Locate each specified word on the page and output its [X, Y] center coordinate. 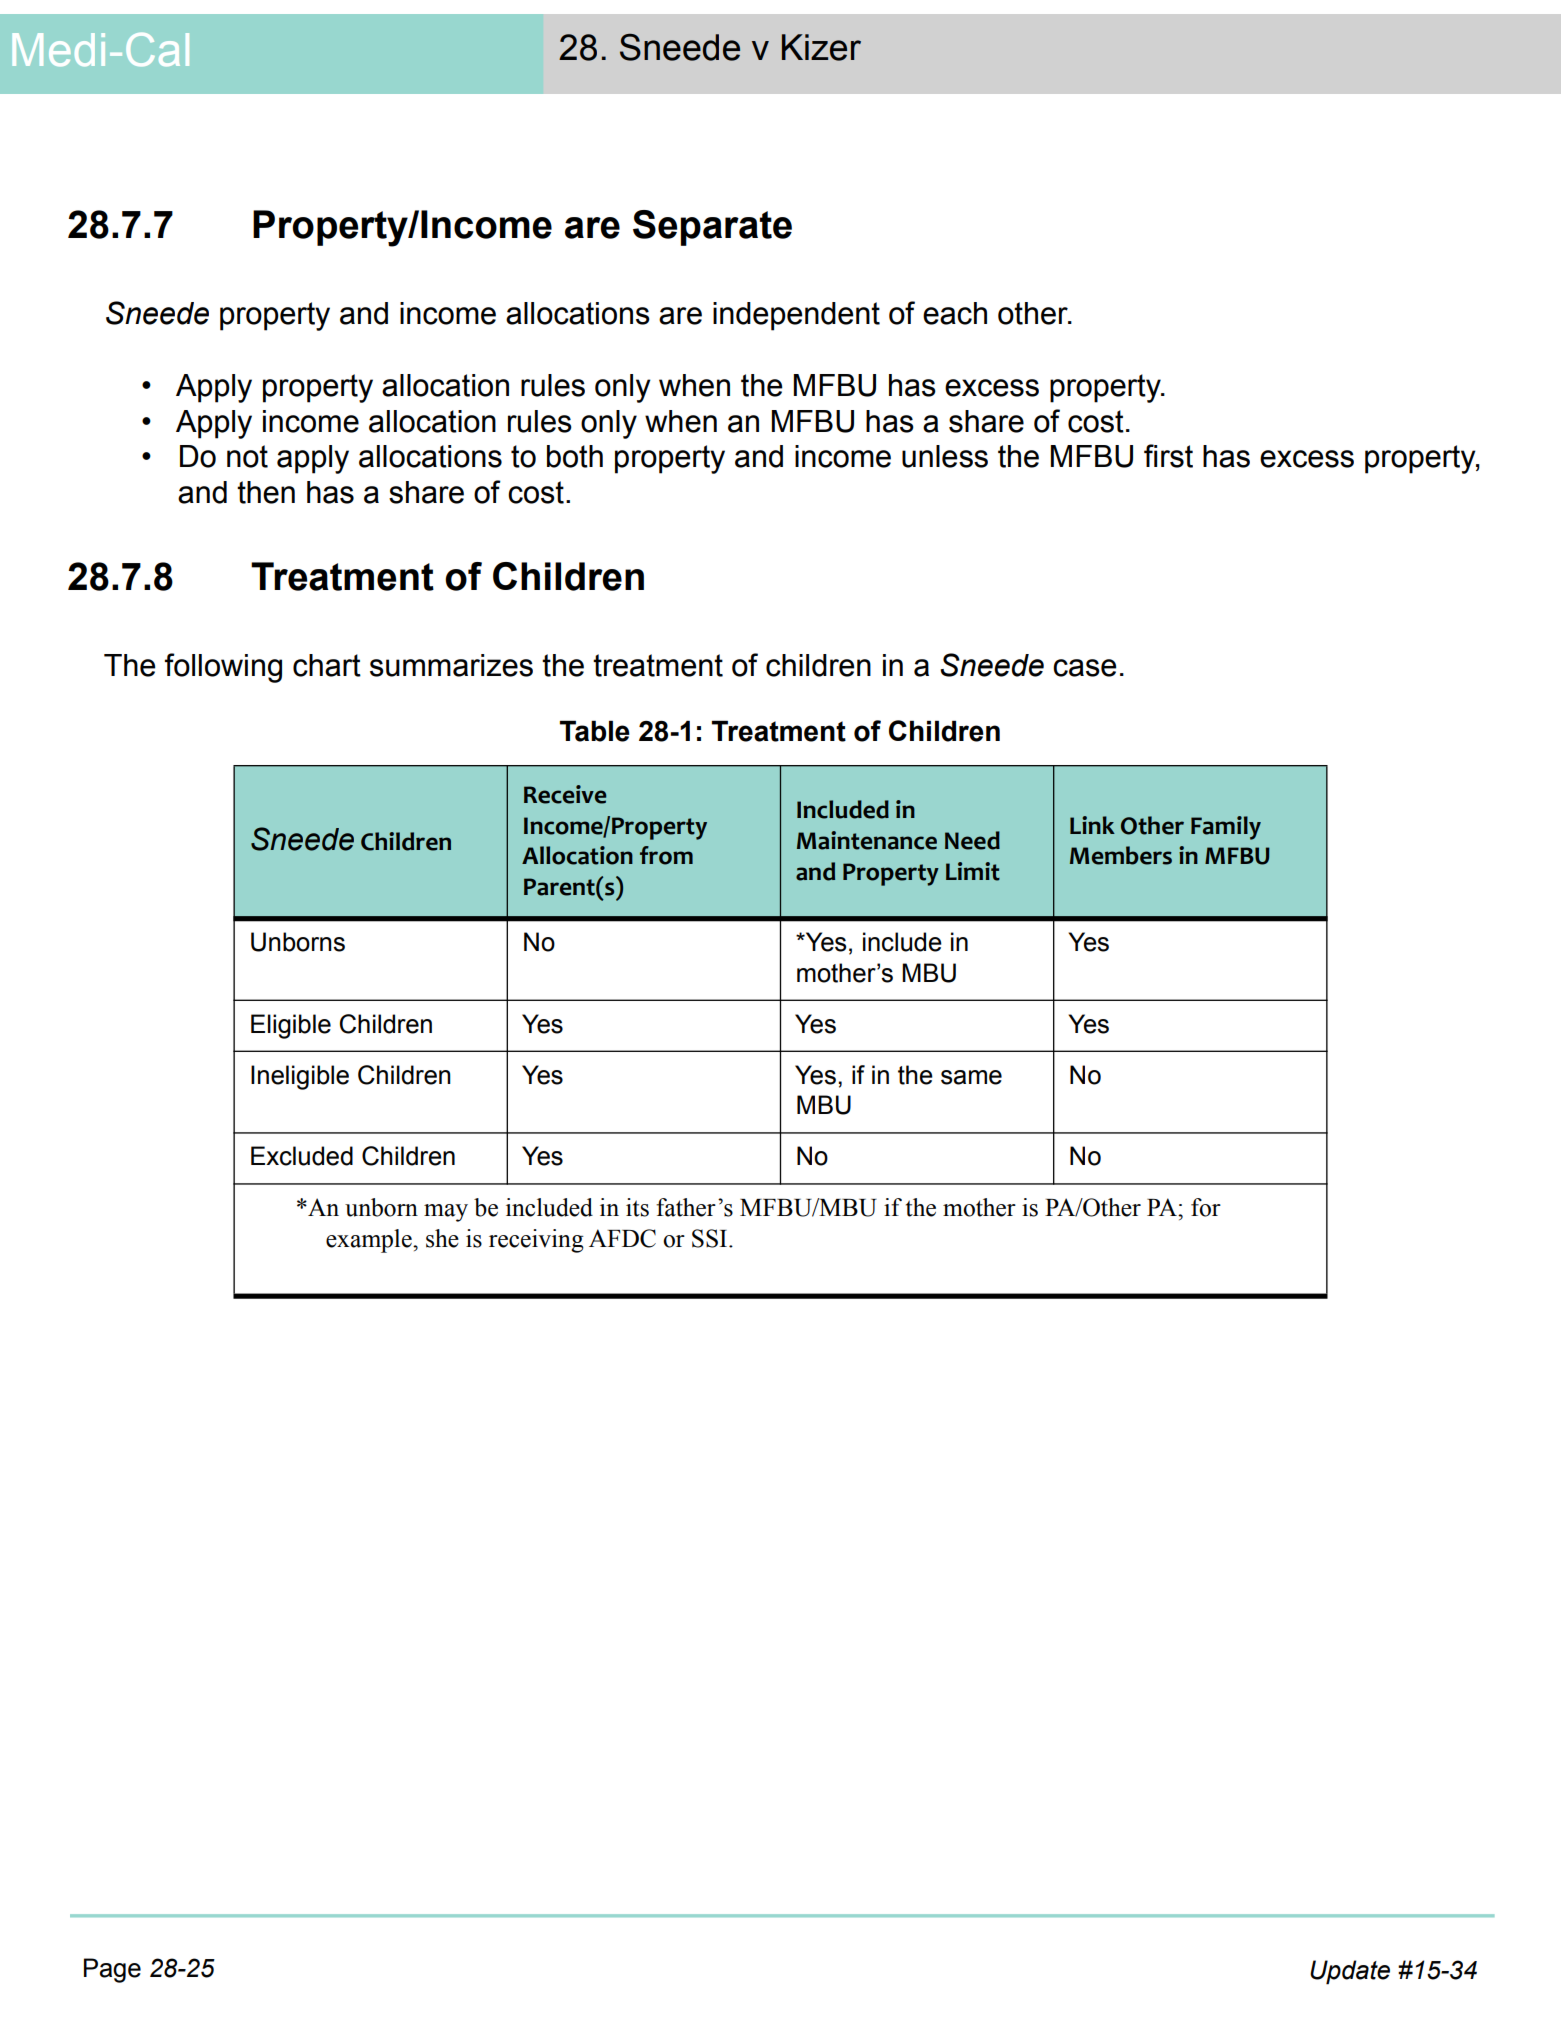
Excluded [302, 1156]
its [637, 1207]
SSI [711, 1238]
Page [112, 1970]
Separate [712, 228]
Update [1350, 1972]
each [955, 313]
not [247, 456]
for [1206, 1207]
